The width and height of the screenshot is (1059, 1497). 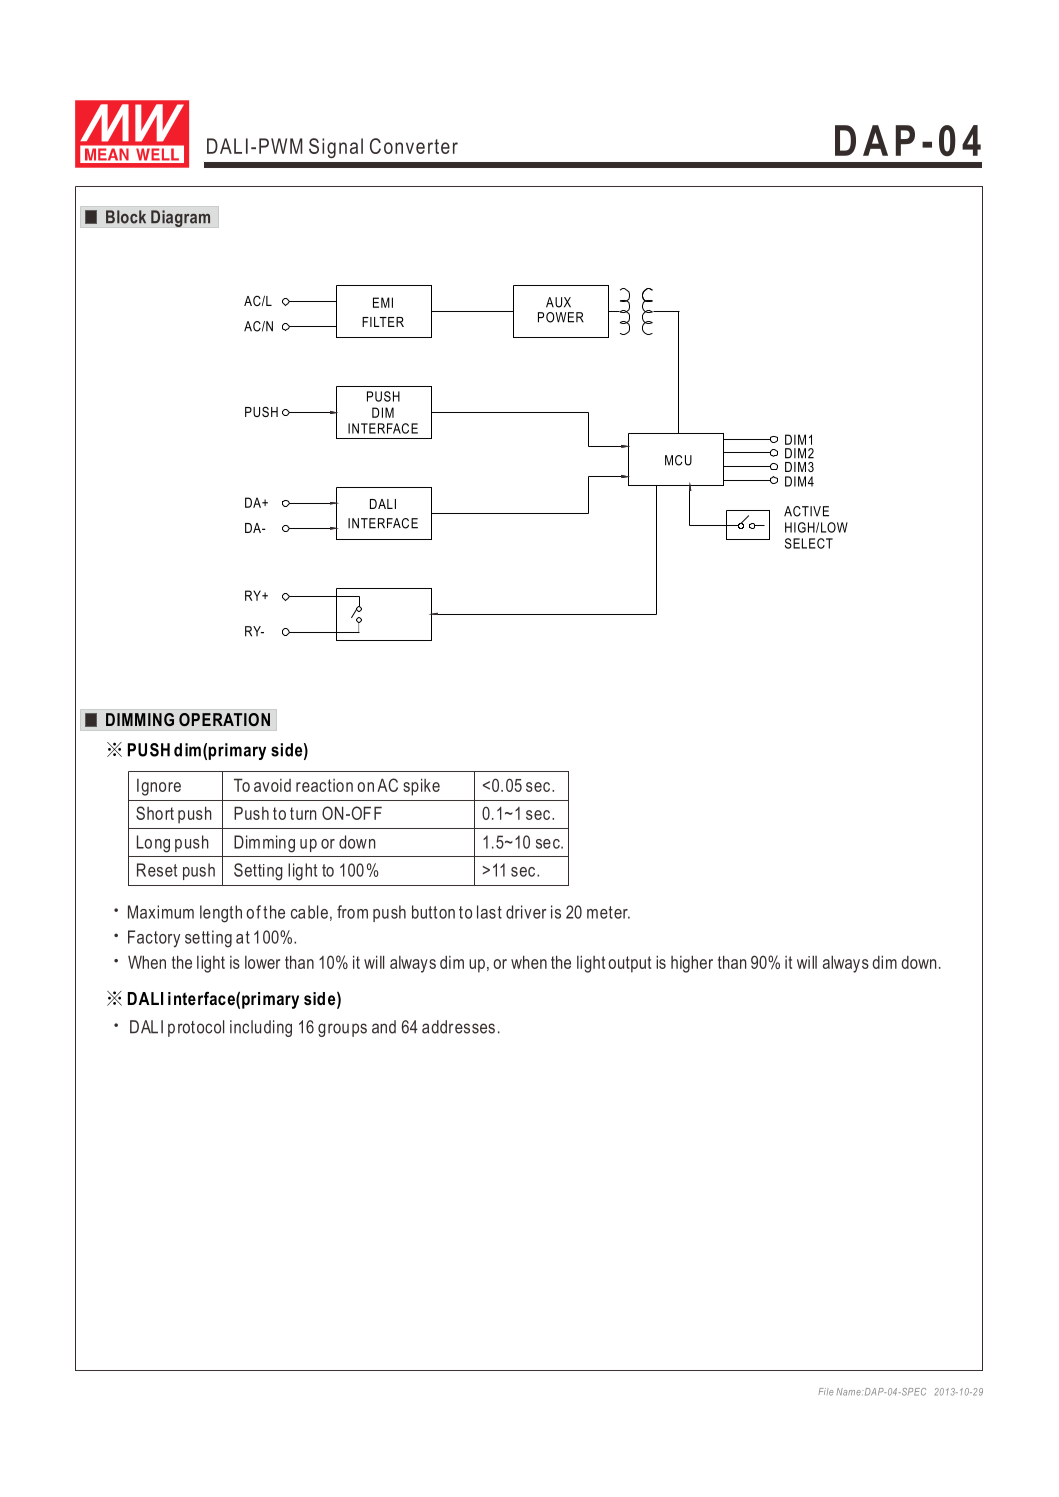 What do you see at coordinates (159, 787) in the screenshot?
I see `Ignore` at bounding box center [159, 787].
